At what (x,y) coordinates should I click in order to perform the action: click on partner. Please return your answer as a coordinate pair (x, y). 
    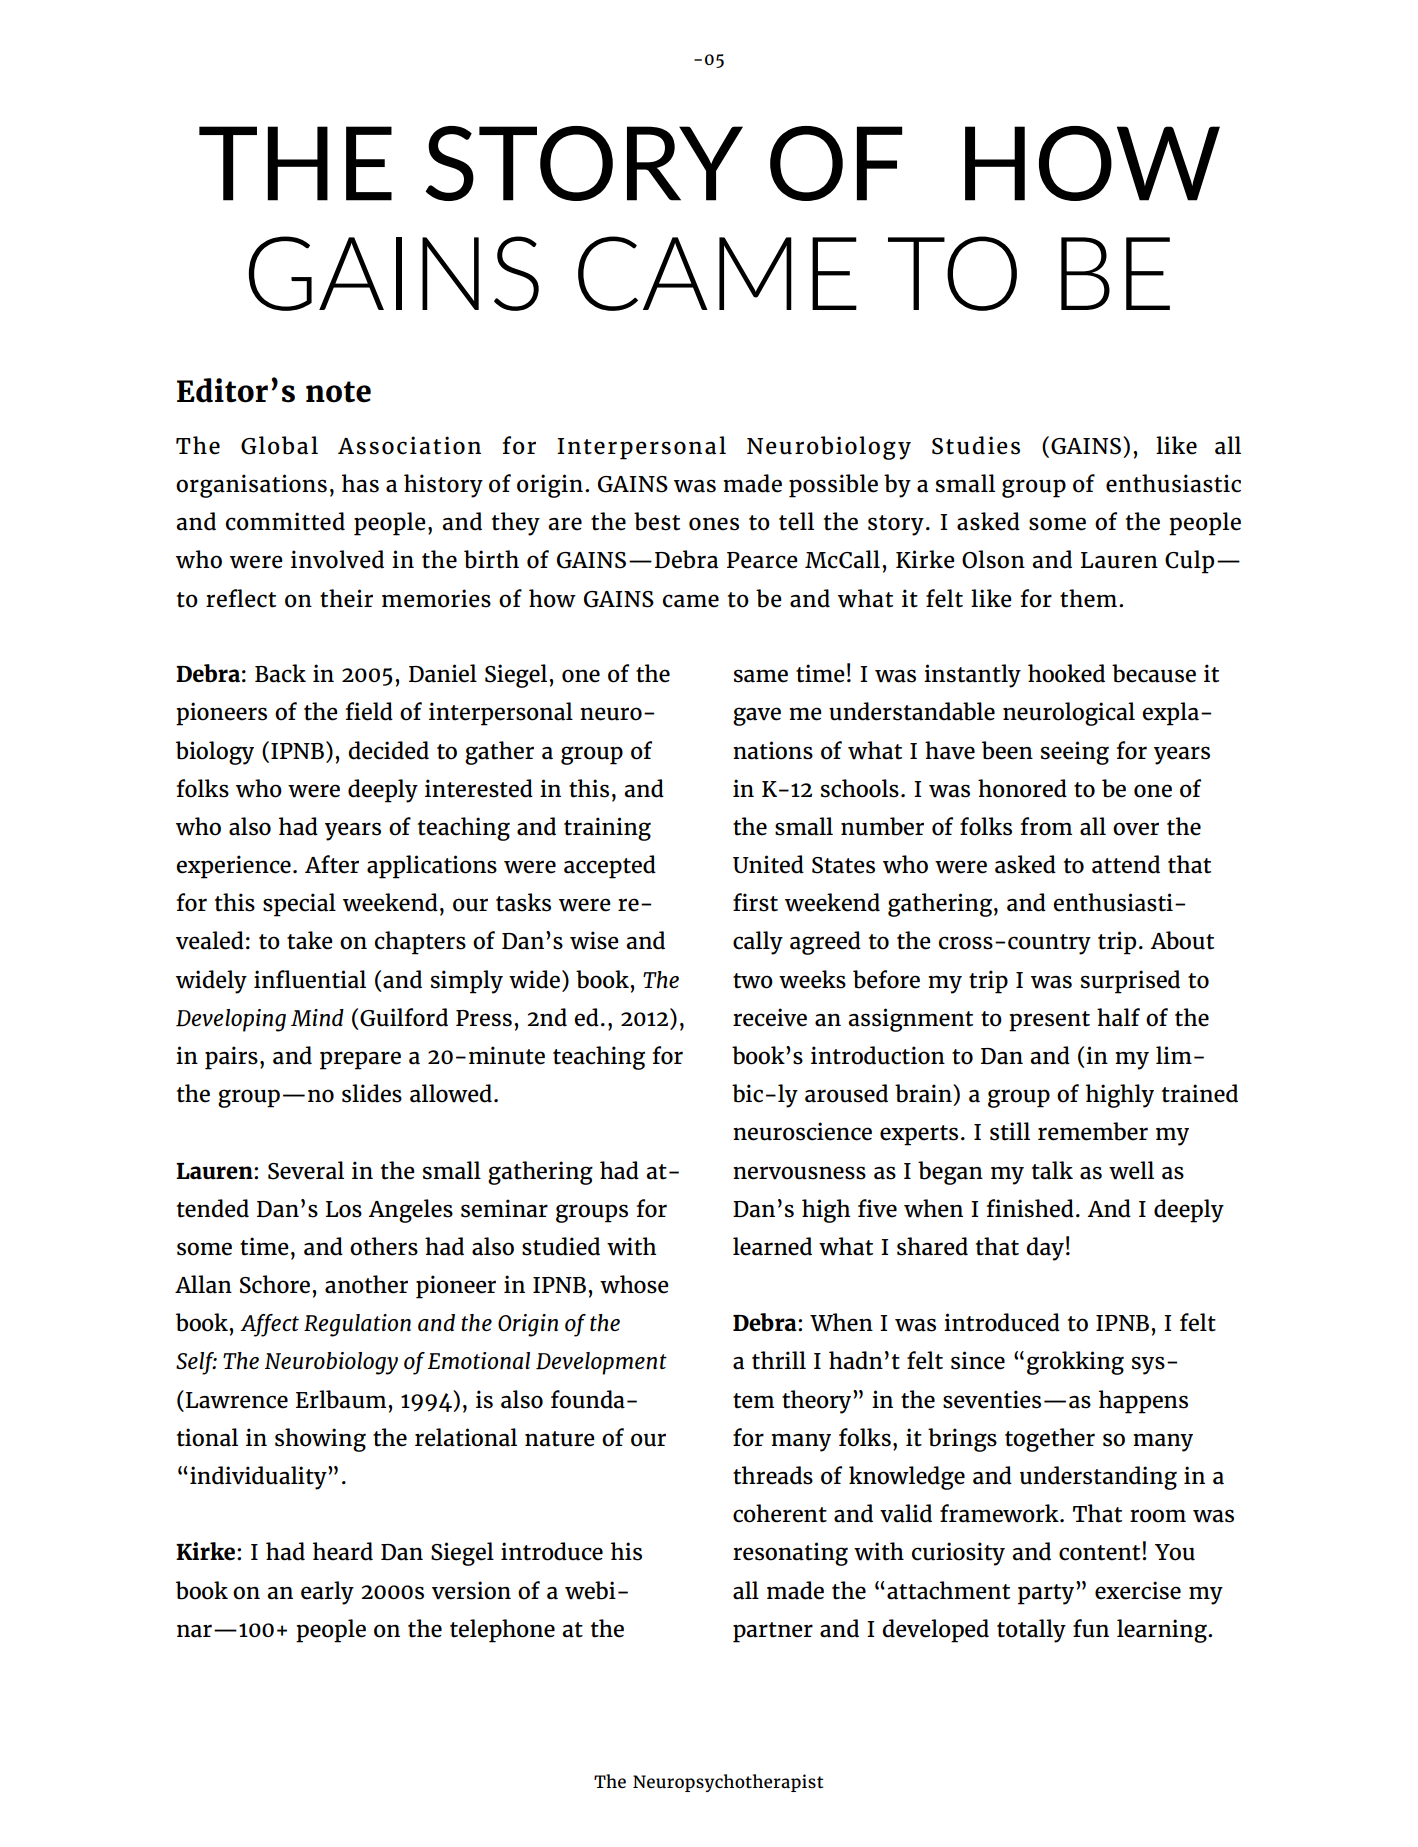
    Looking at the image, I should click on (773, 1632).
